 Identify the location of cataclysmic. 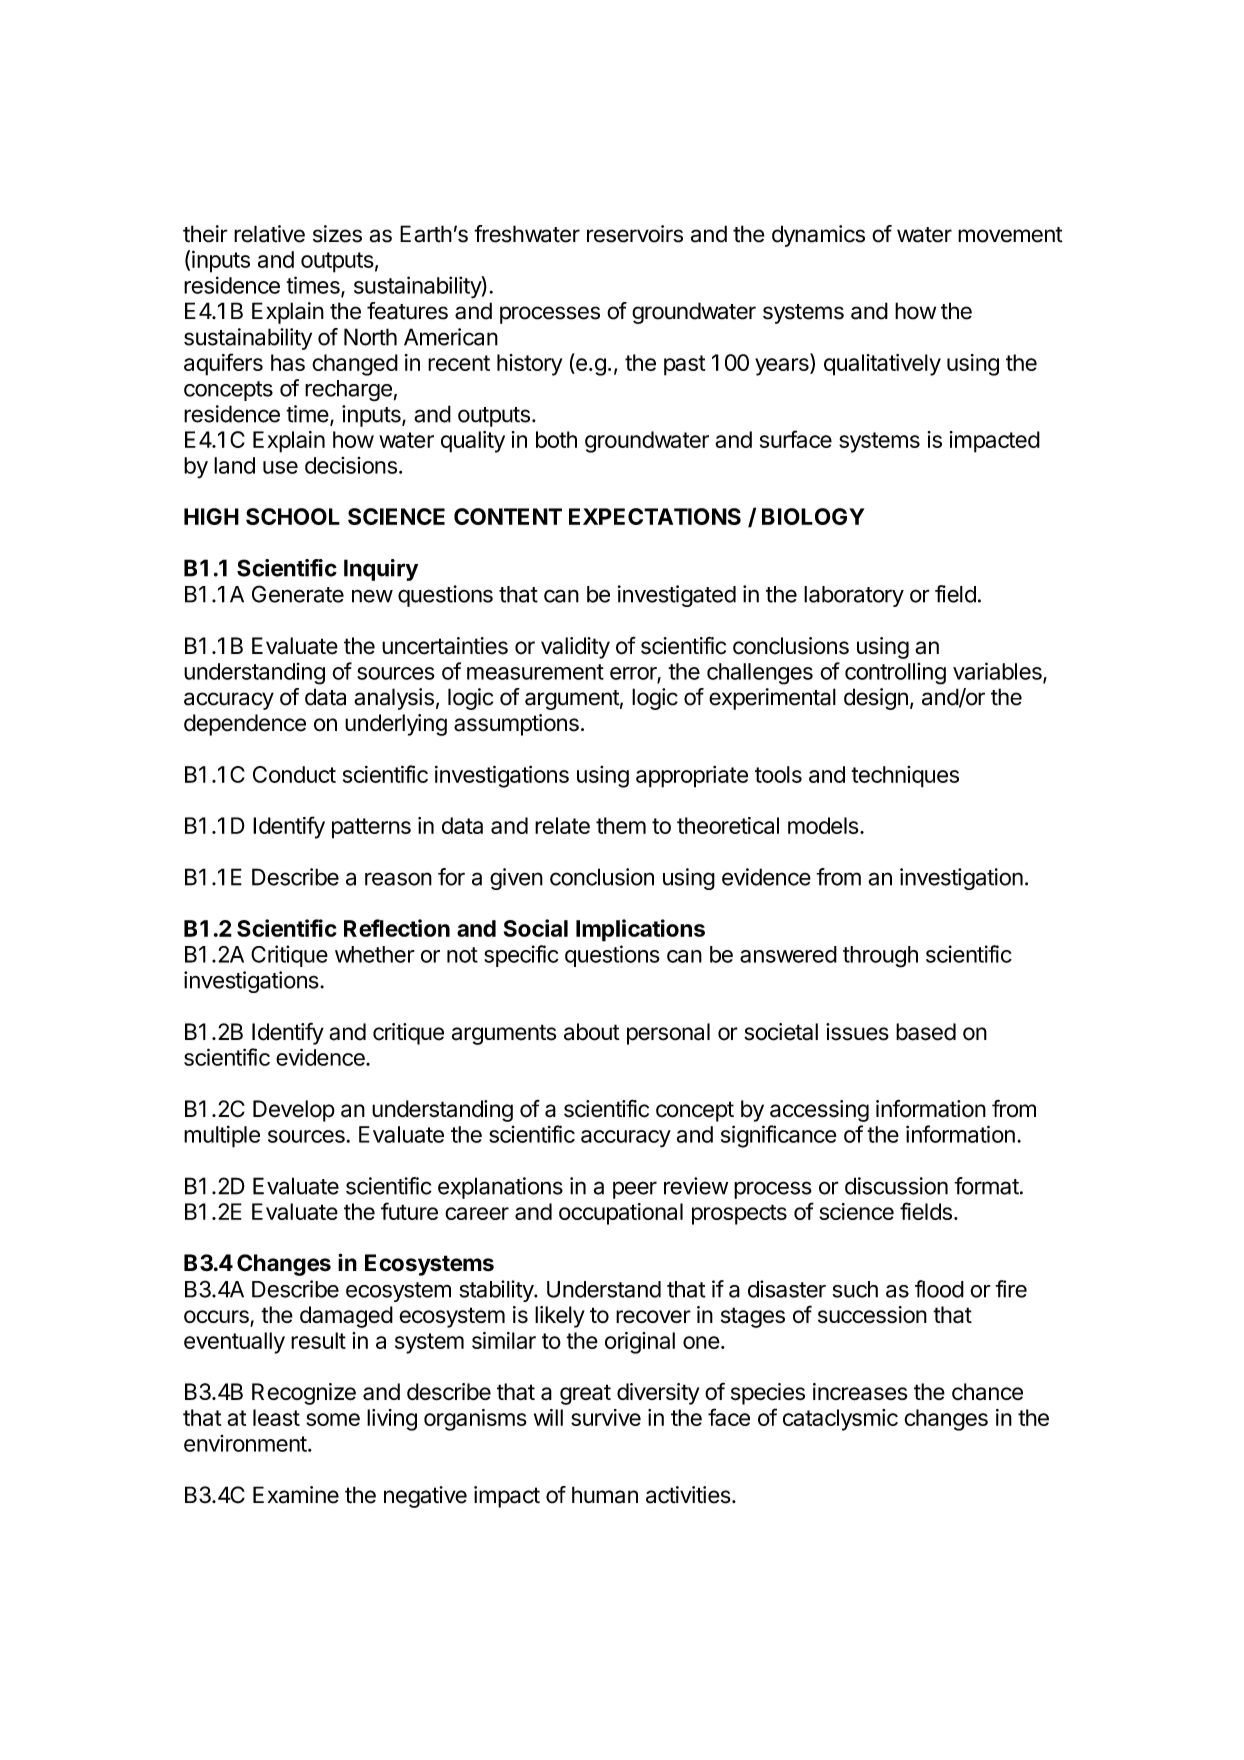
(840, 1420).
